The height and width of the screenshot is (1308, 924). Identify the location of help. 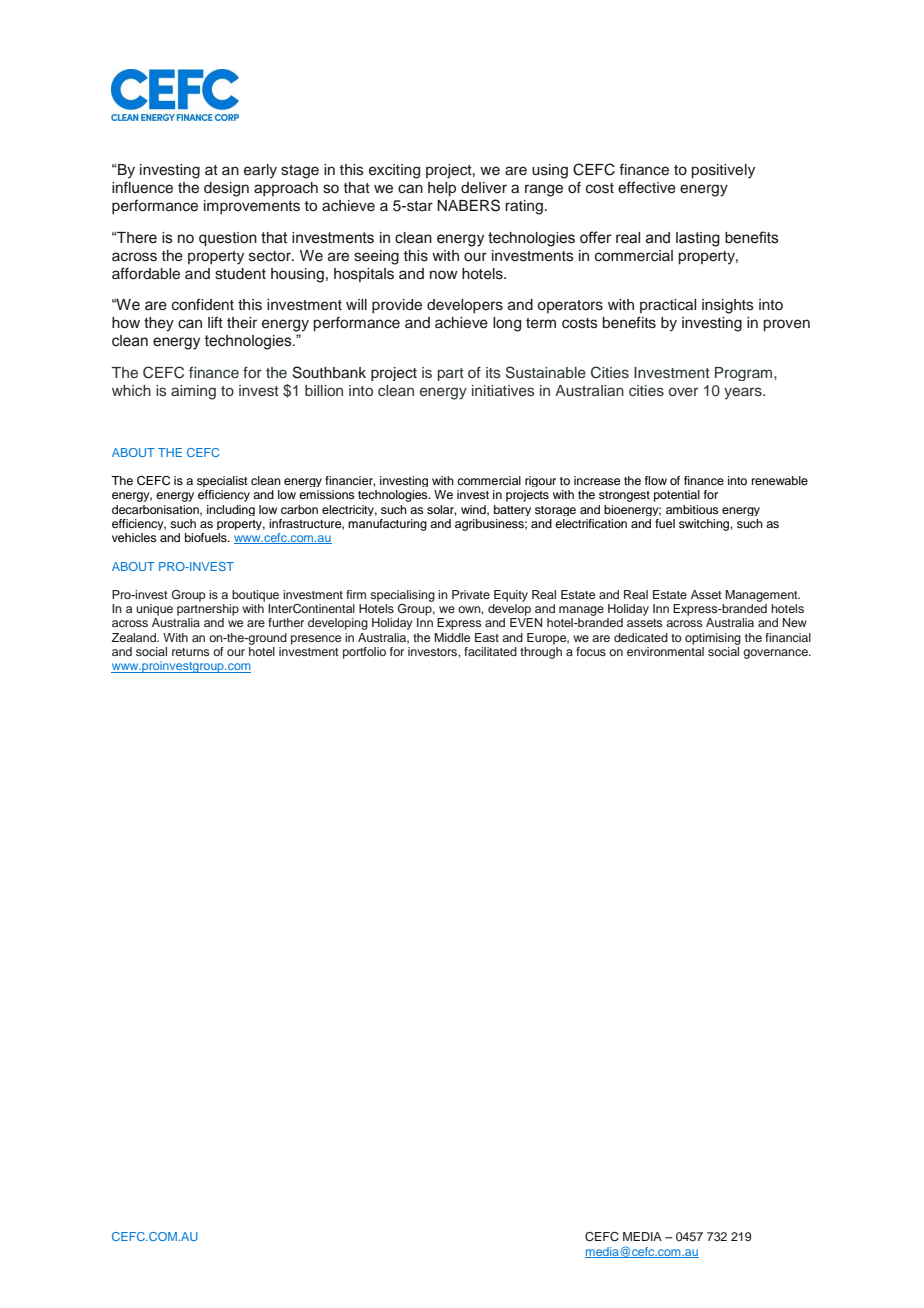
(442, 189).
